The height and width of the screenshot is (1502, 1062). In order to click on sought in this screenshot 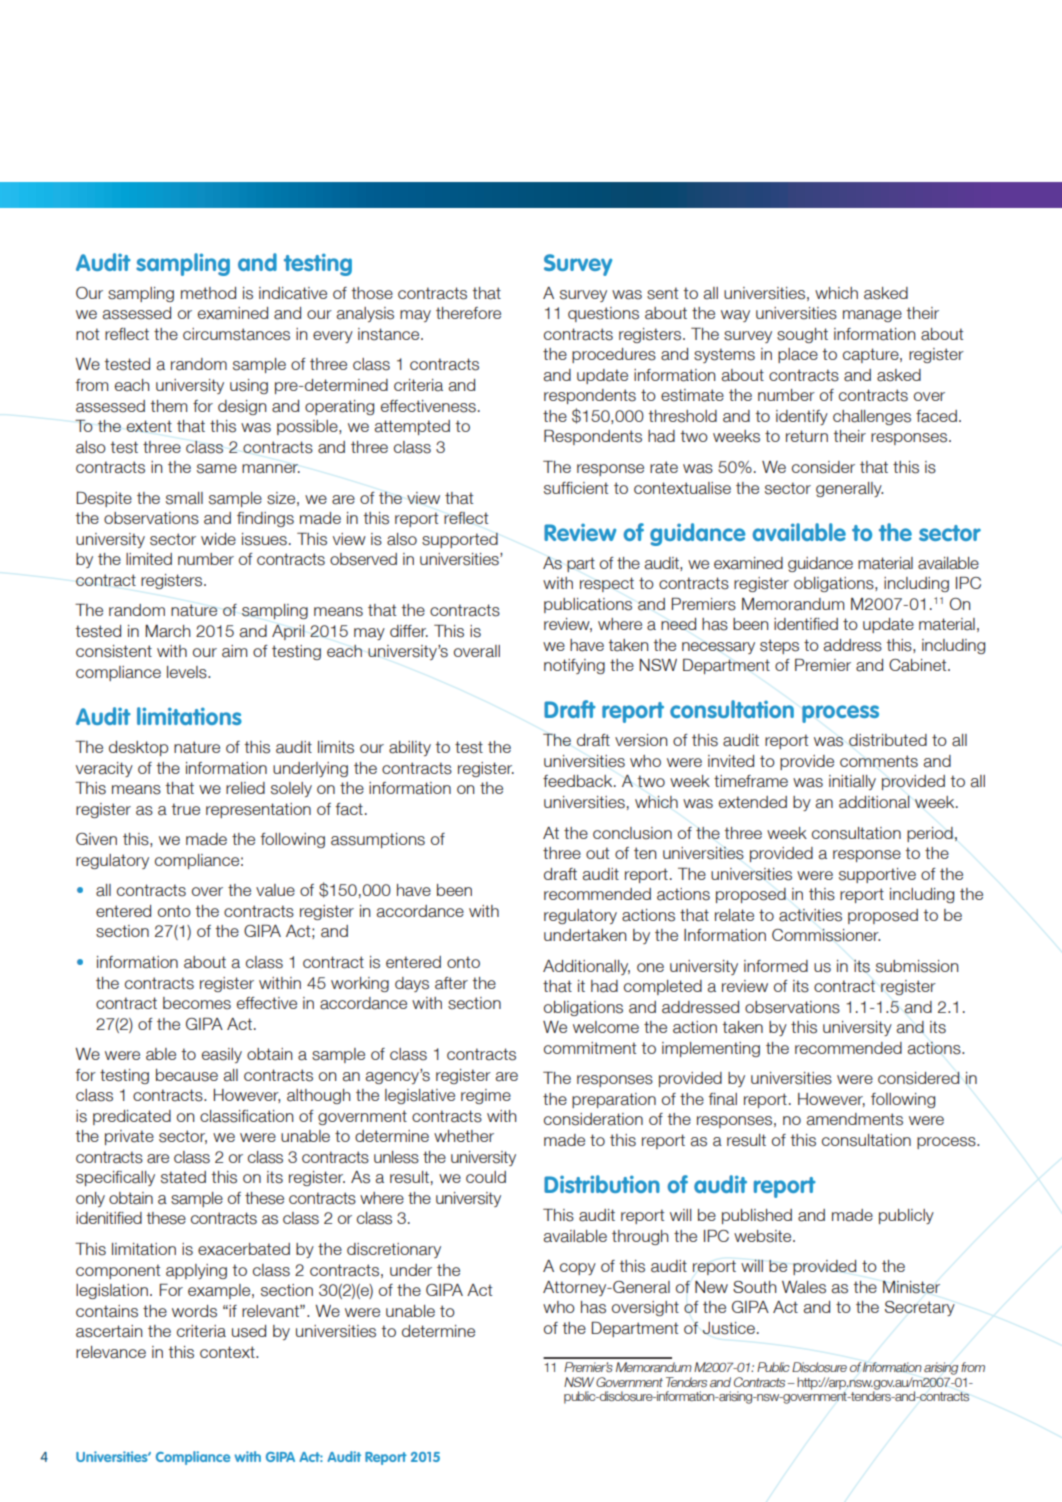, I will do `click(802, 335)`.
